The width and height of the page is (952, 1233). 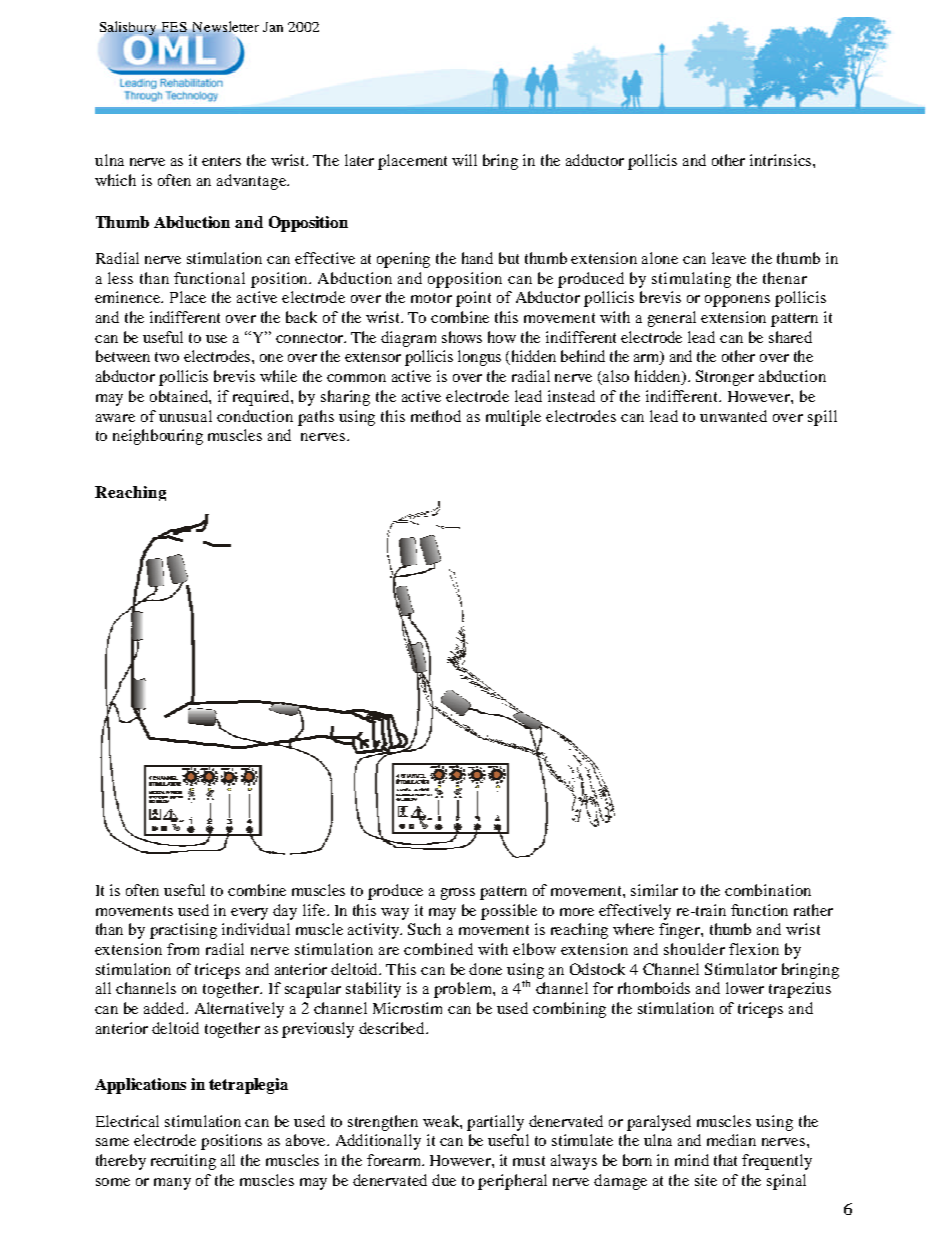 What do you see at coordinates (782, 160) in the page?
I see `intrinsics` at bounding box center [782, 160].
